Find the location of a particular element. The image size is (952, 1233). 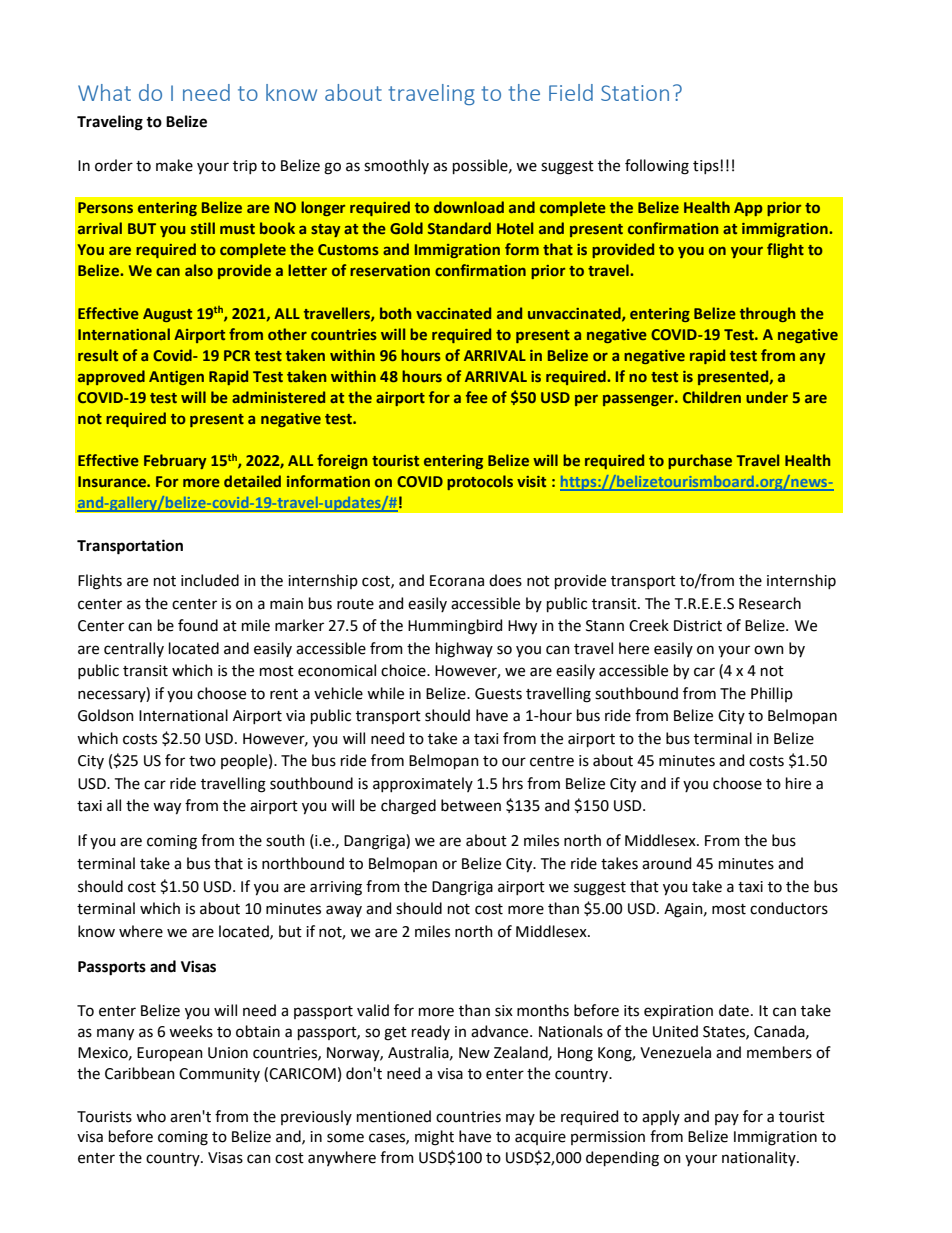

Phillip is located at coordinates (772, 694).
